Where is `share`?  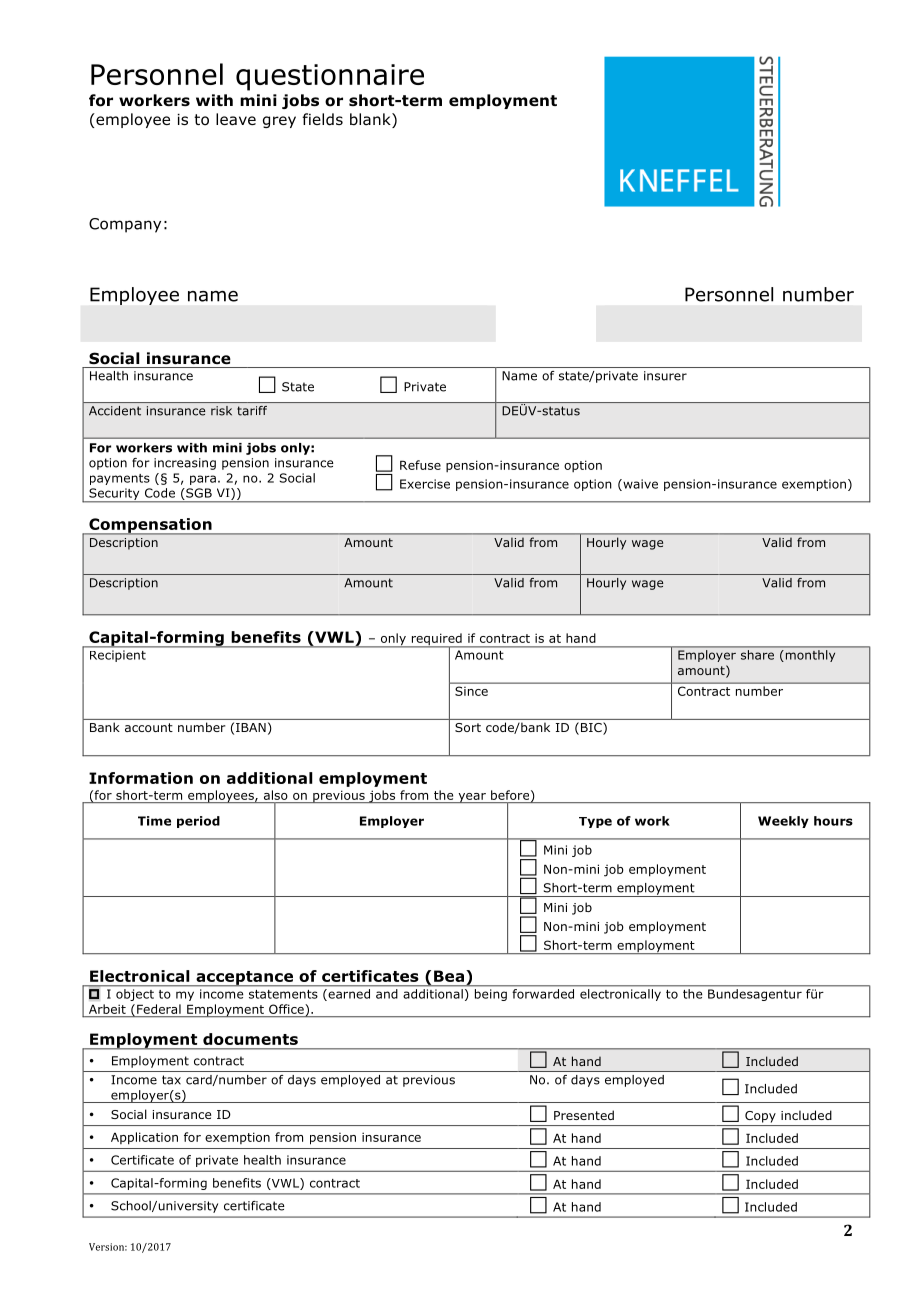
share is located at coordinates (757, 655).
